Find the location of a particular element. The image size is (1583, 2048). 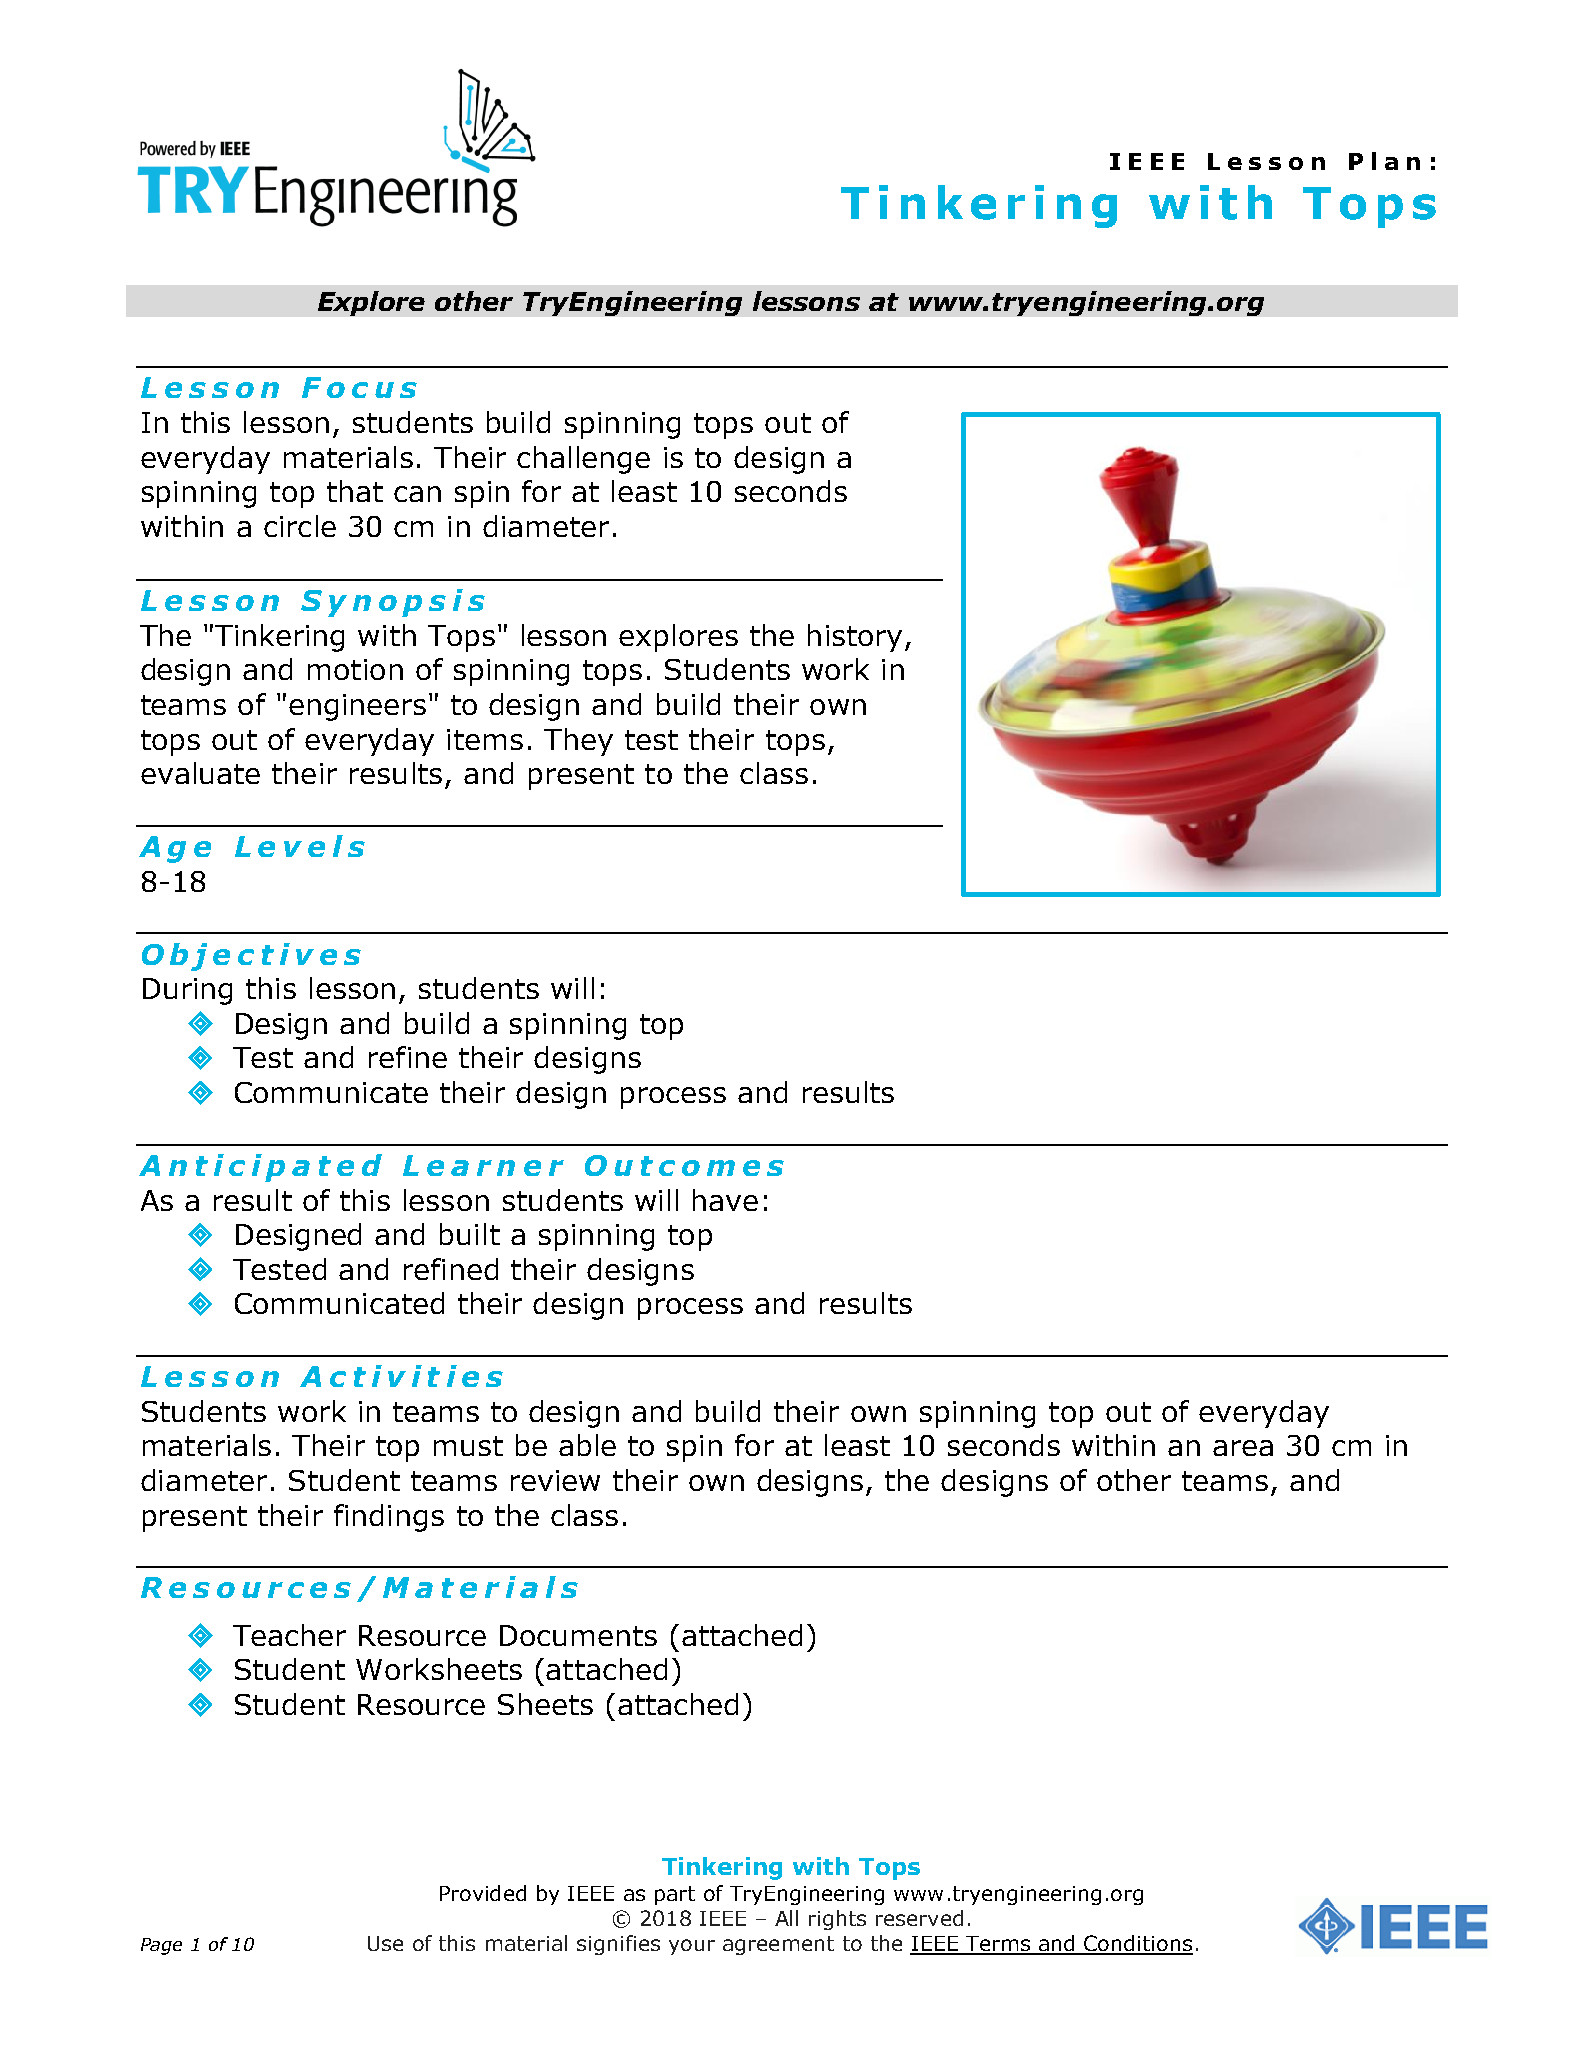

area is located at coordinates (1243, 1448).
